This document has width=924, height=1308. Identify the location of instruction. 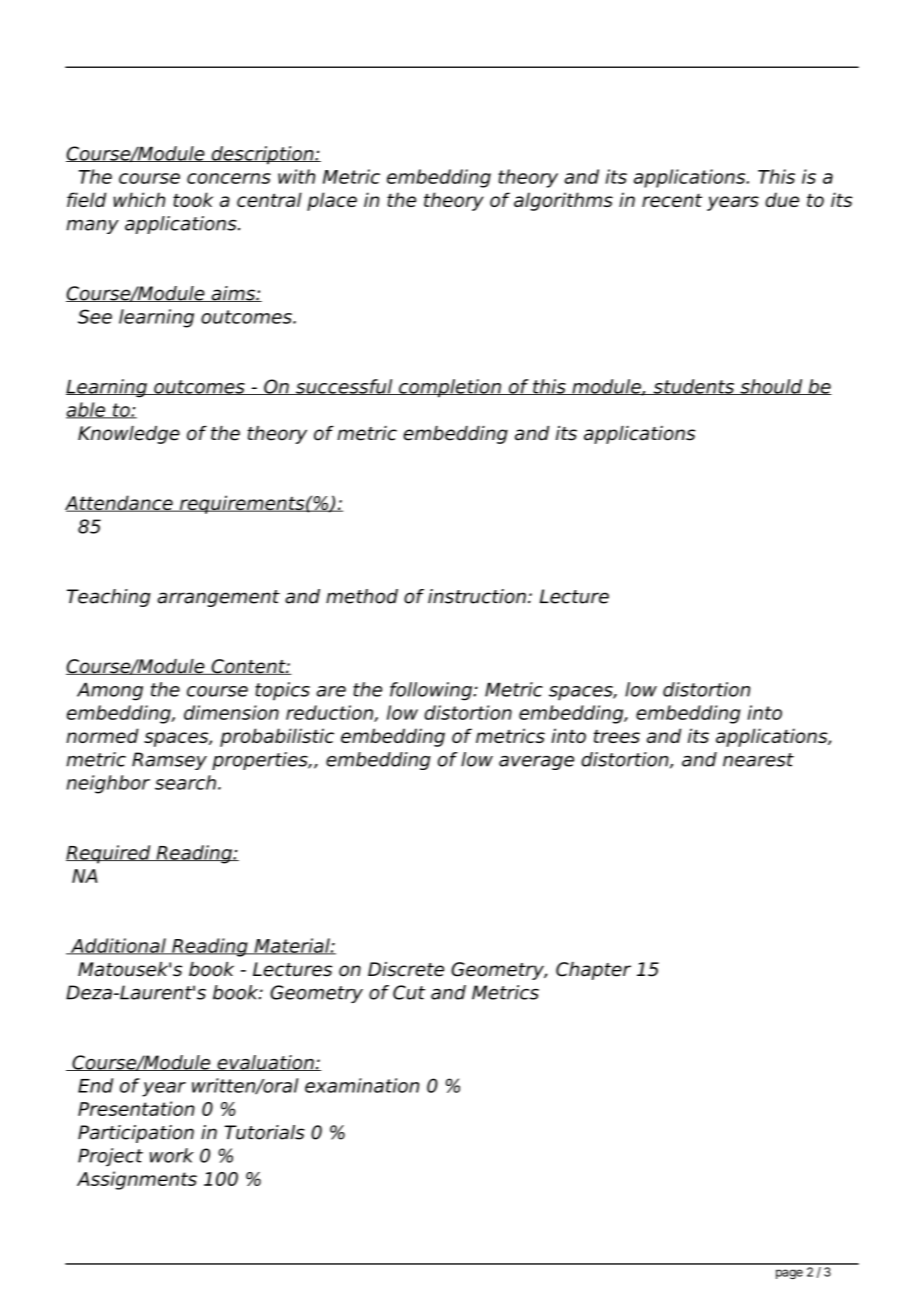
(477, 596).
